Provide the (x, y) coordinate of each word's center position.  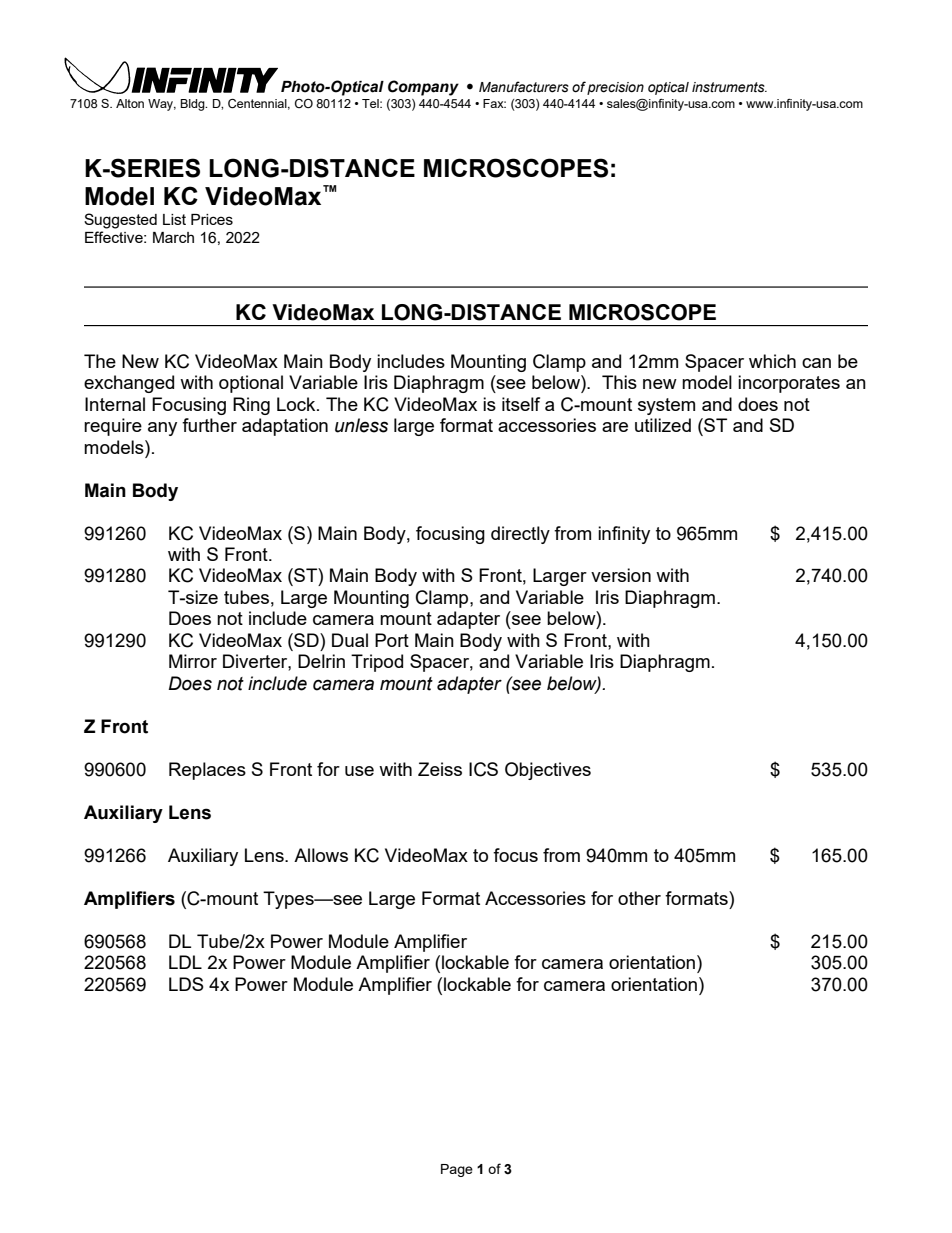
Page (457, 1170)
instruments (729, 87)
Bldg (193, 105)
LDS (186, 984)
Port (392, 640)
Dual (350, 640)
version (621, 575)
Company (423, 88)
